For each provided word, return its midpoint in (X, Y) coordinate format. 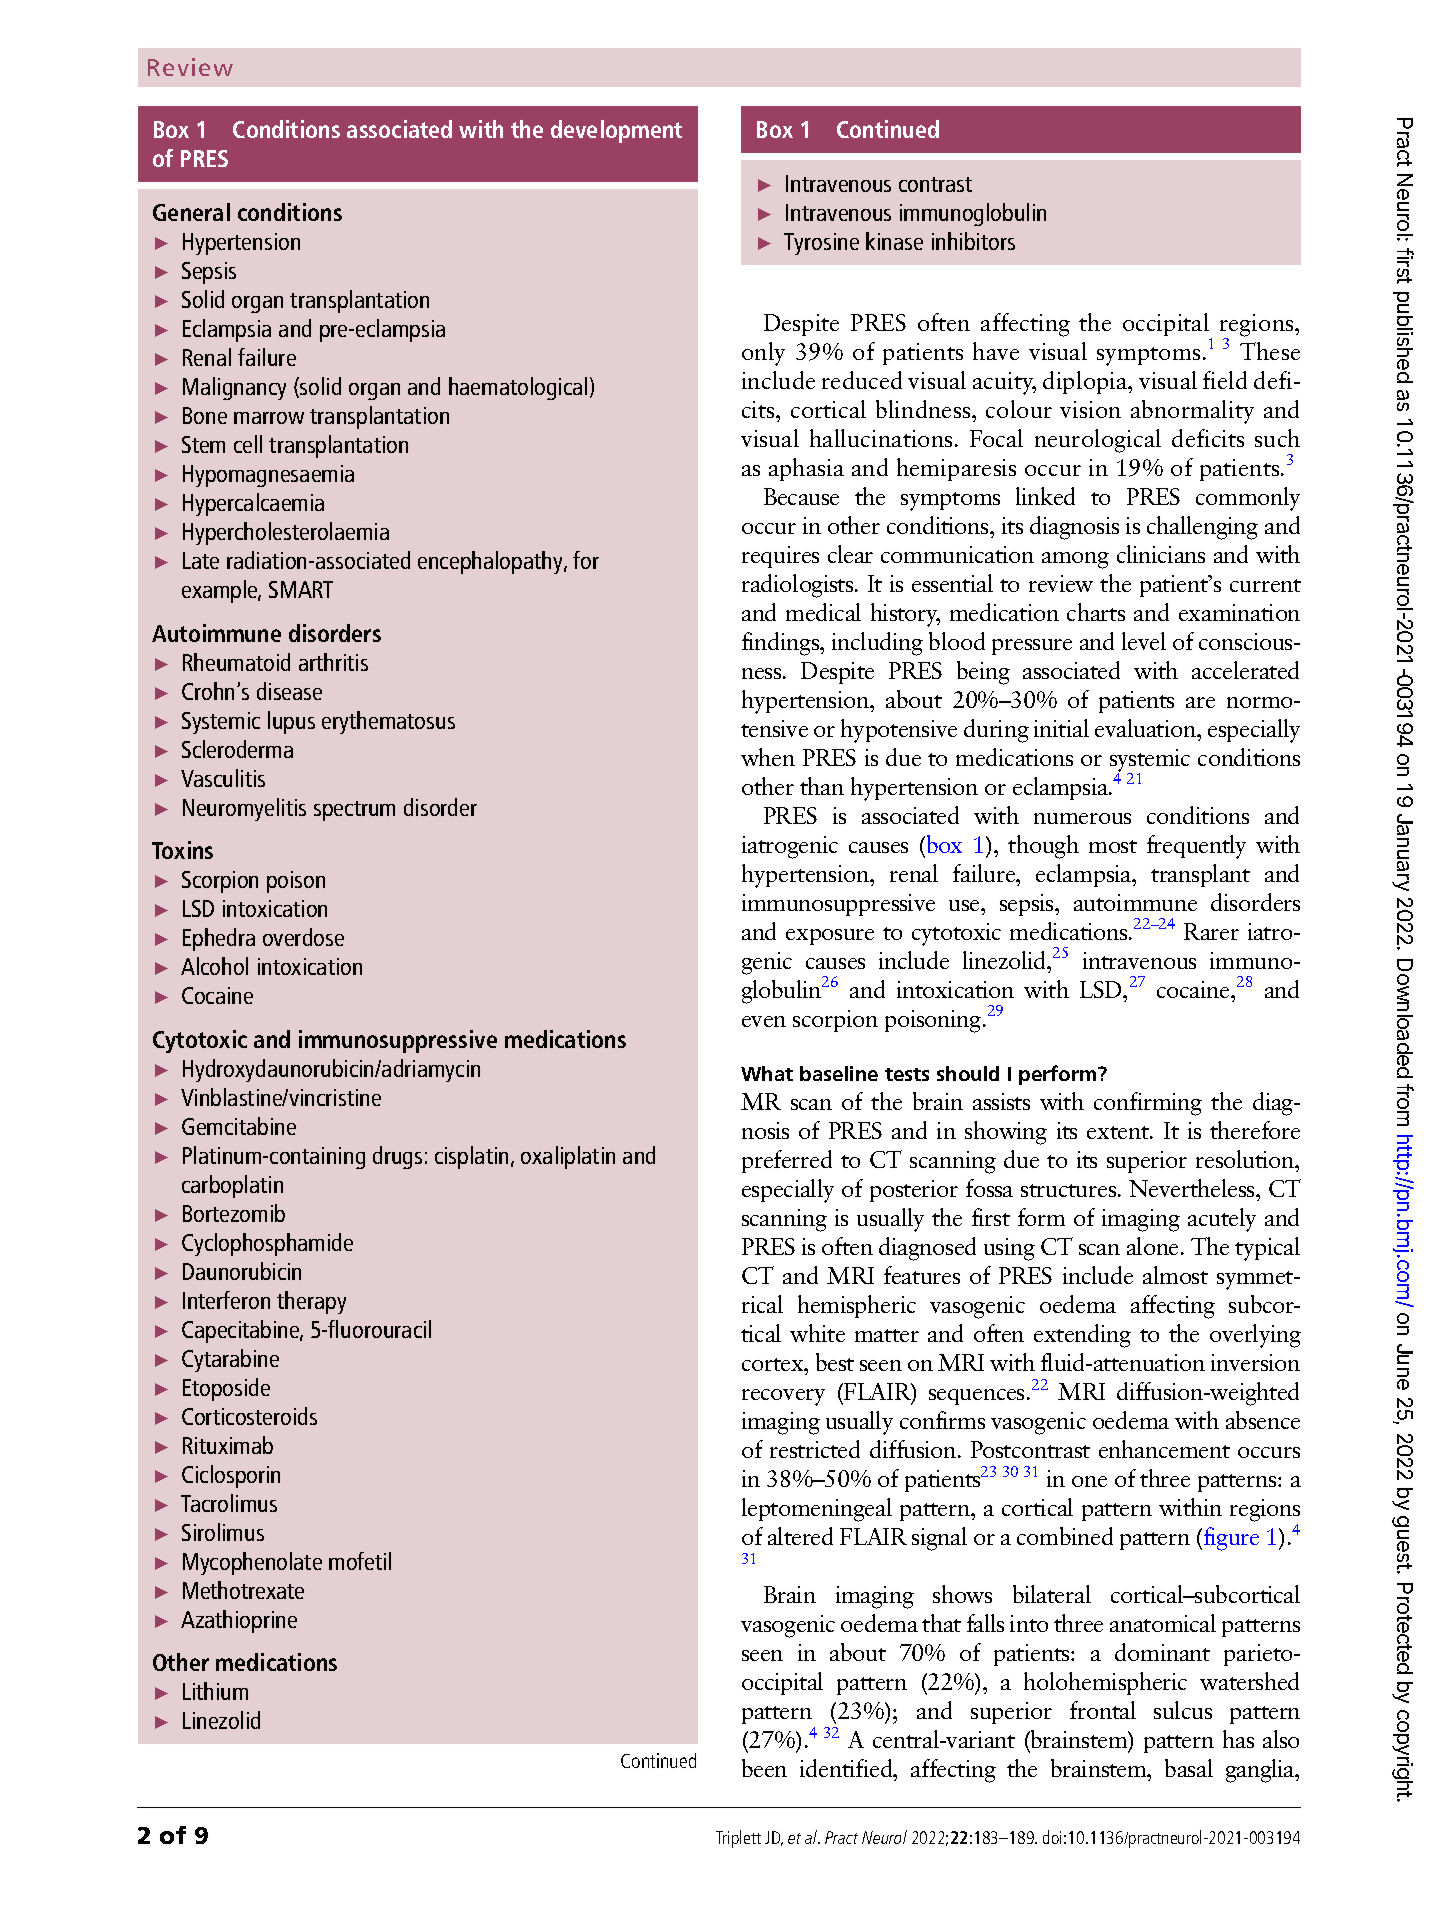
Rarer (1211, 931)
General (191, 212)
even (764, 1021)
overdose (303, 937)
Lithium (215, 1691)
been (764, 1768)
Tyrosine (821, 244)
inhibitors (973, 241)
